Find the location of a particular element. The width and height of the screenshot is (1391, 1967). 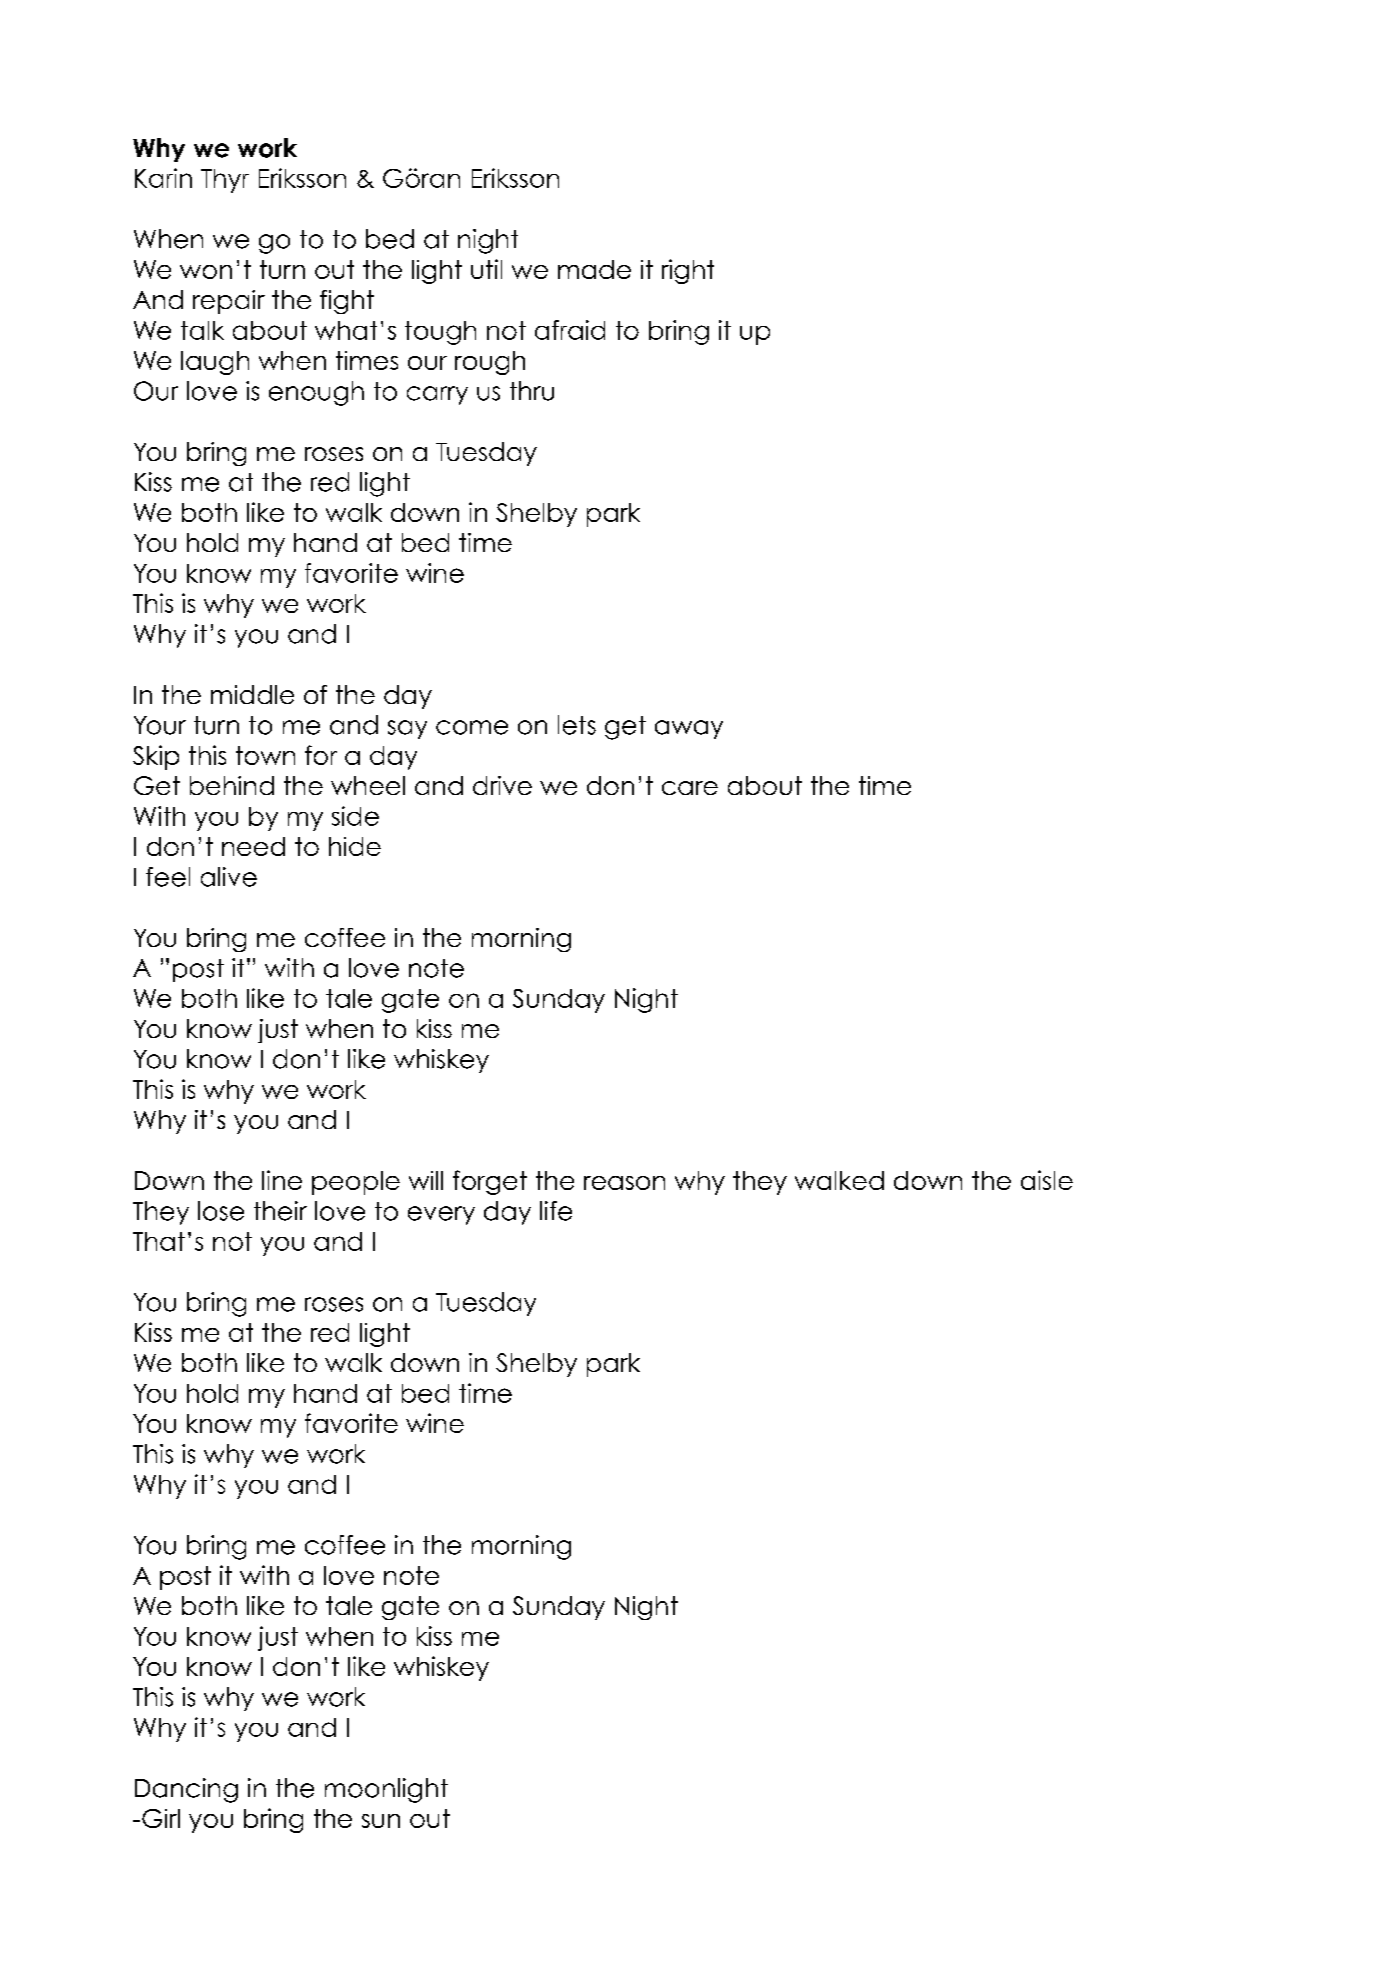

Dancing is located at coordinates (186, 1790).
